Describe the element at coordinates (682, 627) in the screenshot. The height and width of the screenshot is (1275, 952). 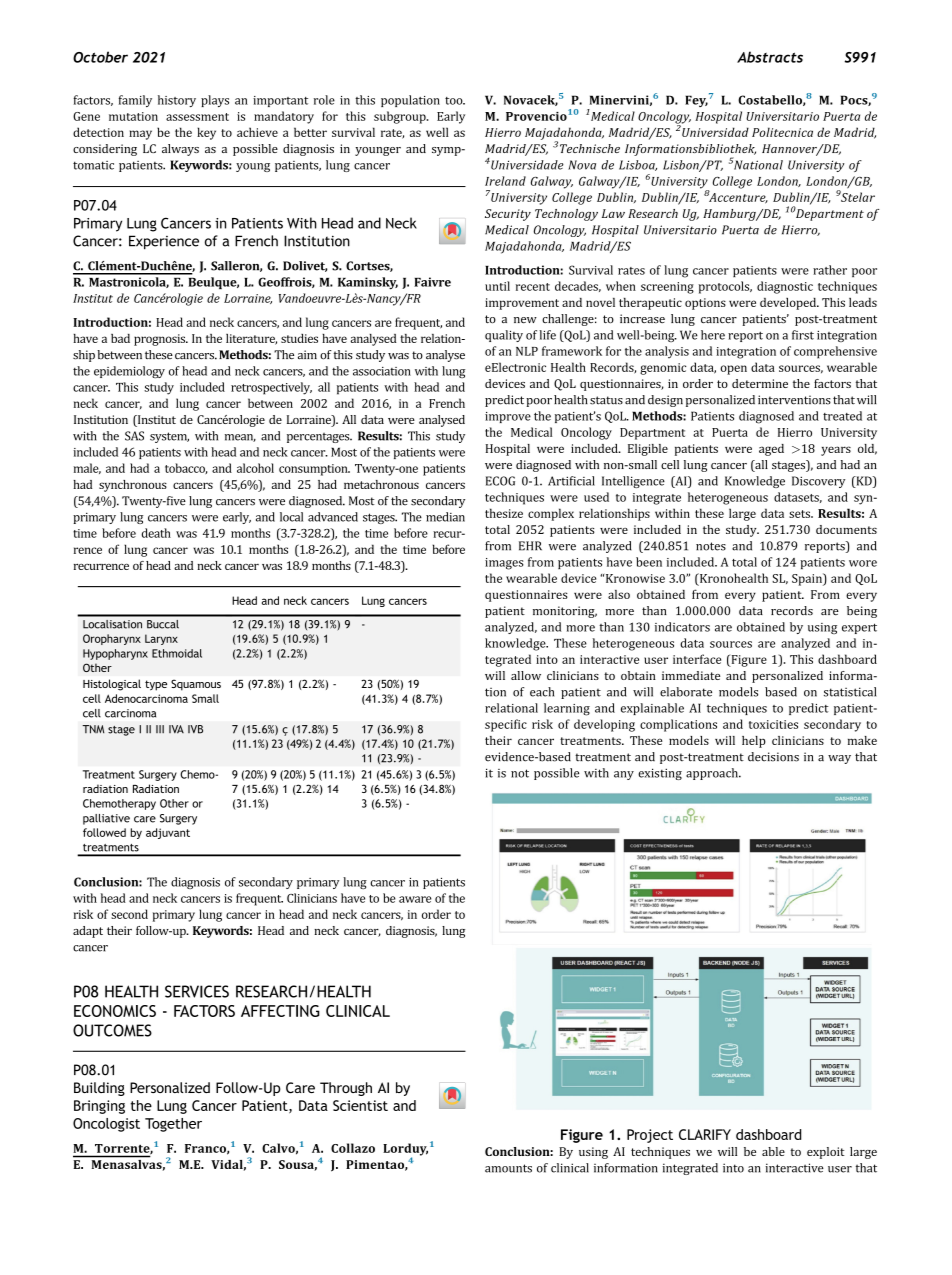
I see `indicators` at that location.
